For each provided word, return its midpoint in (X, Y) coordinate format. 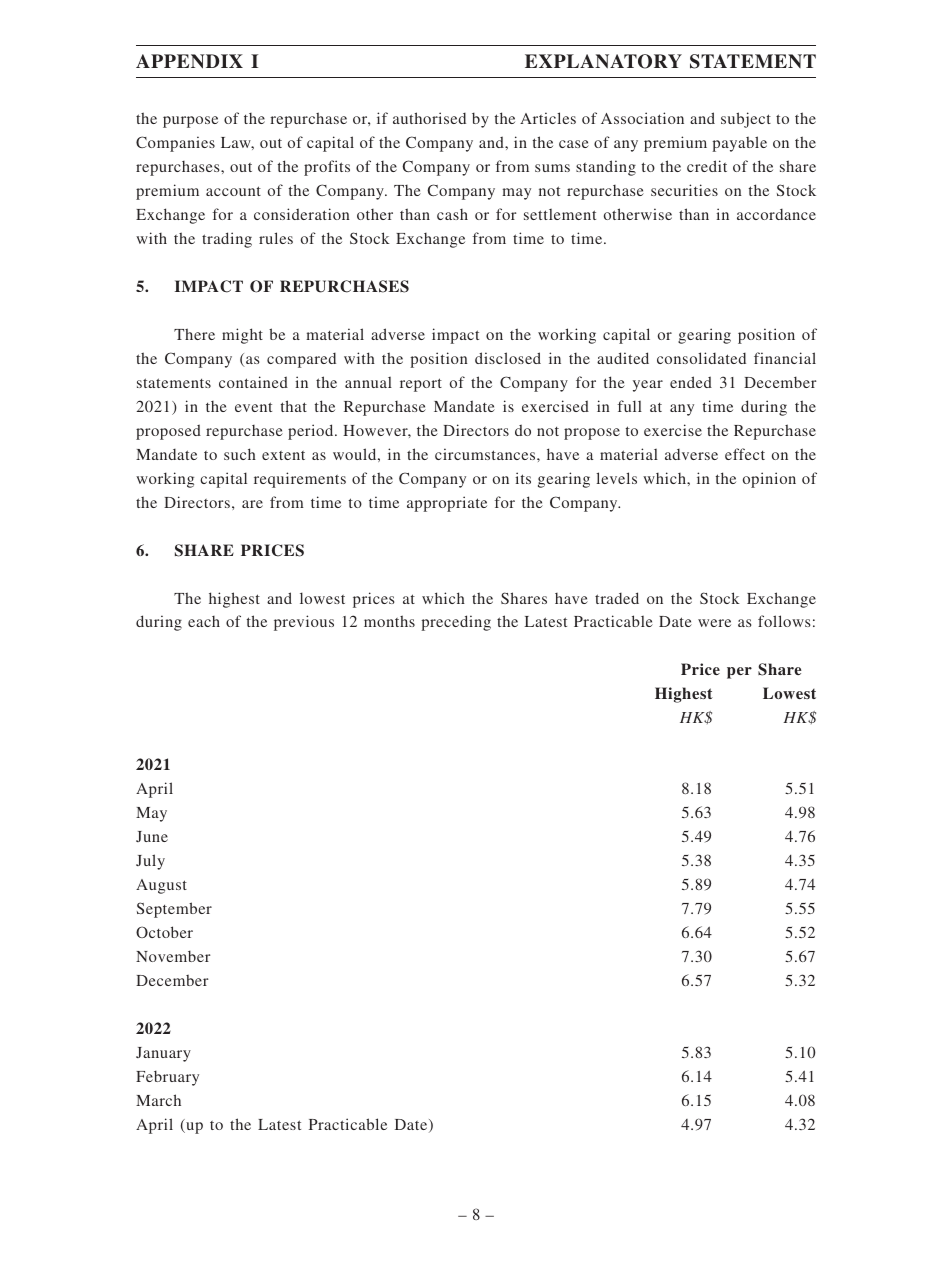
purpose (190, 122)
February (167, 1078)
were (714, 623)
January (163, 1054)
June (152, 836)
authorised (429, 118)
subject (746, 120)
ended (691, 382)
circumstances (486, 454)
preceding (456, 623)
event (253, 407)
